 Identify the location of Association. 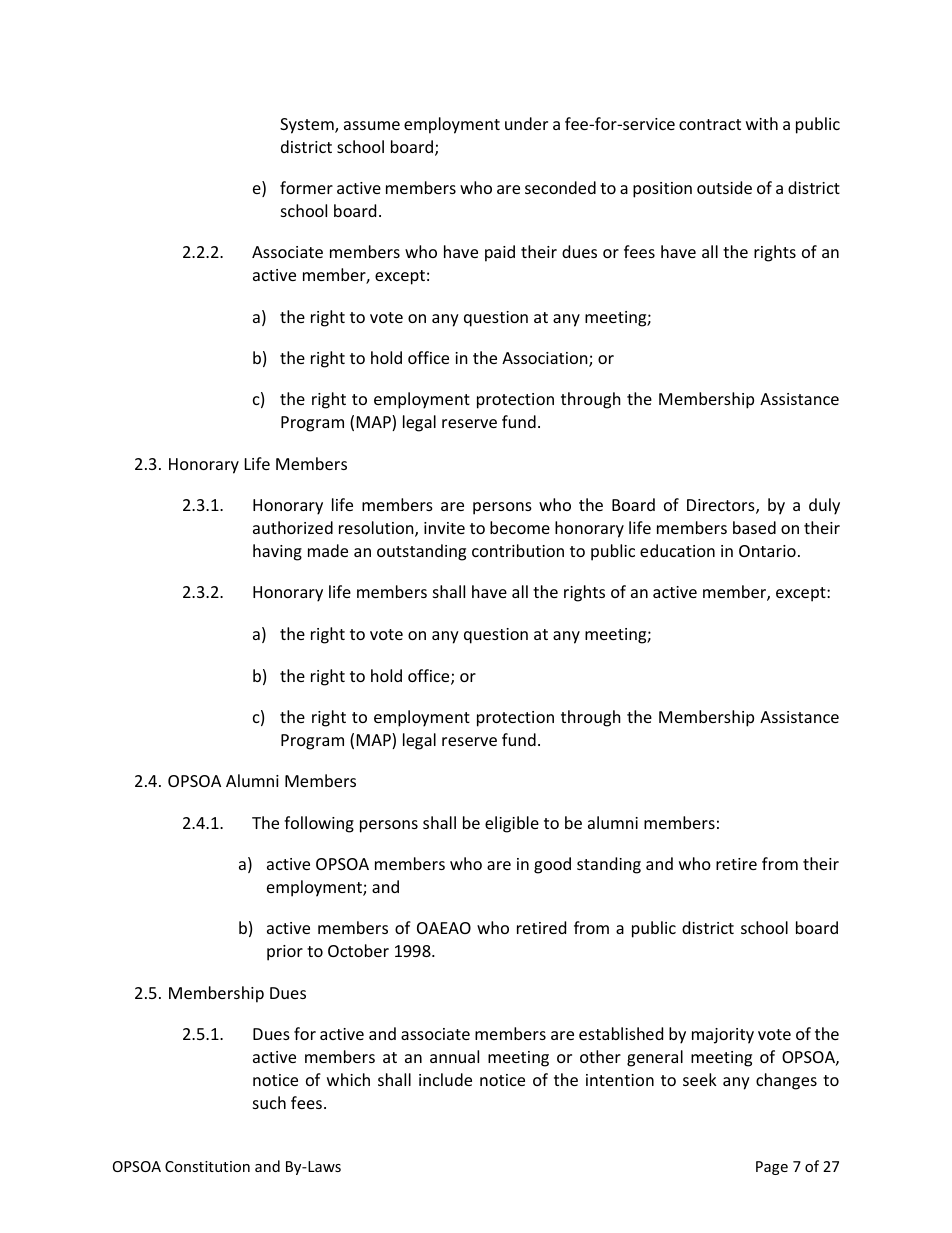
(546, 359).
